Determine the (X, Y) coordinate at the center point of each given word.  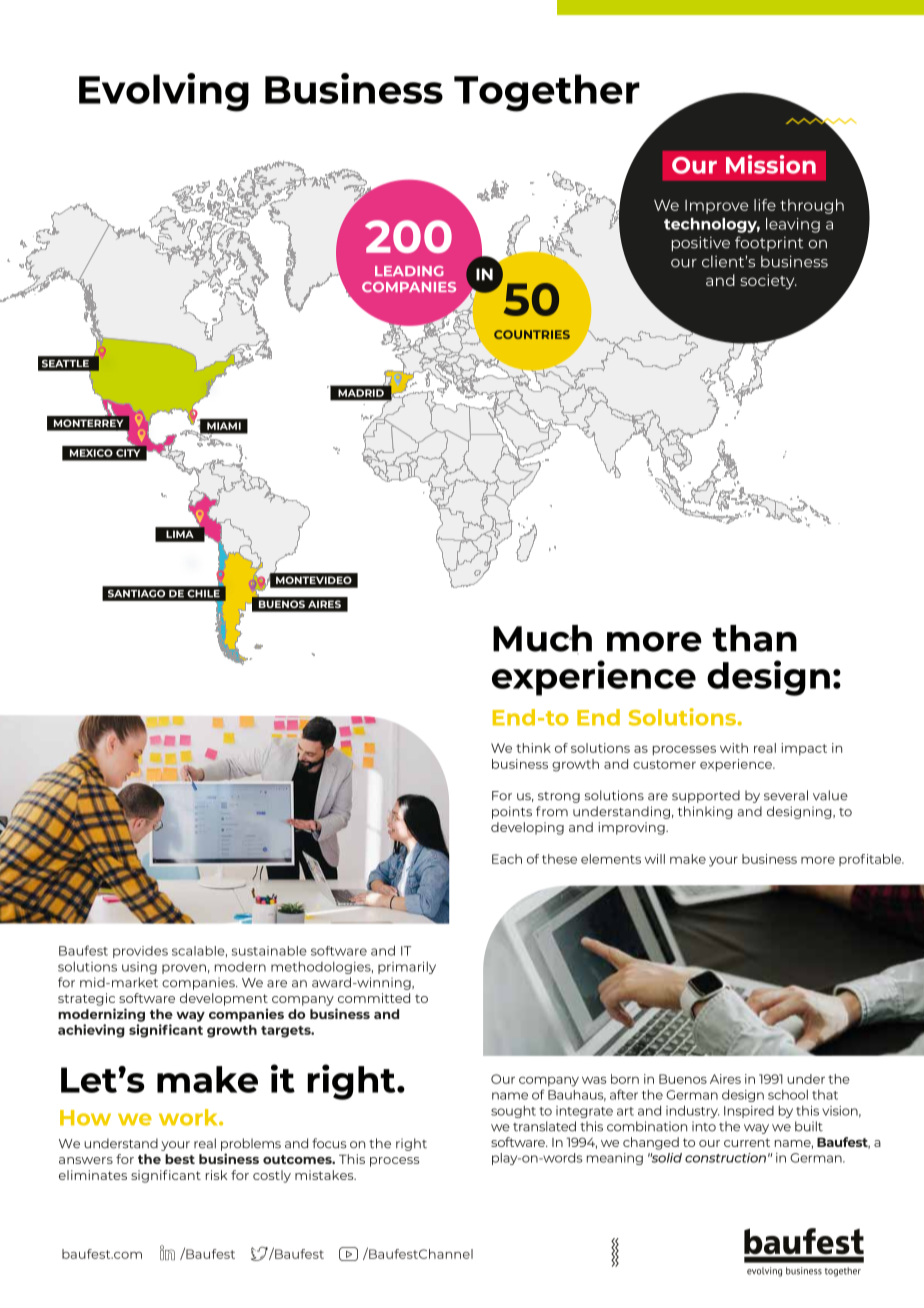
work (189, 1117)
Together (547, 93)
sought (513, 1111)
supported (706, 796)
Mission (771, 164)
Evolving (164, 92)
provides (140, 952)
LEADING (409, 271)
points (512, 812)
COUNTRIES (532, 334)
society (768, 281)
